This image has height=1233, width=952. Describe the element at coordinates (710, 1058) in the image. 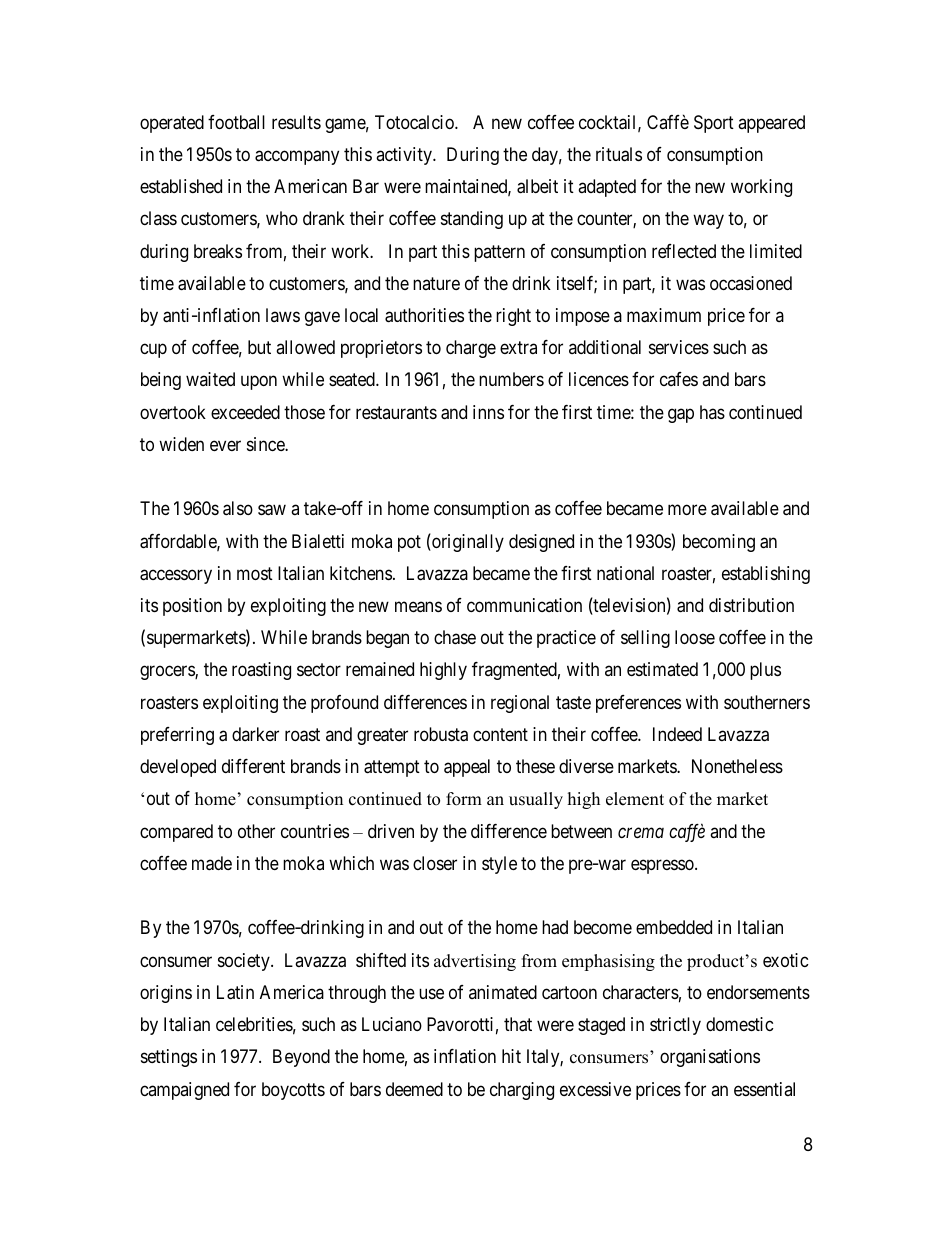

I see `organisations` at that location.
